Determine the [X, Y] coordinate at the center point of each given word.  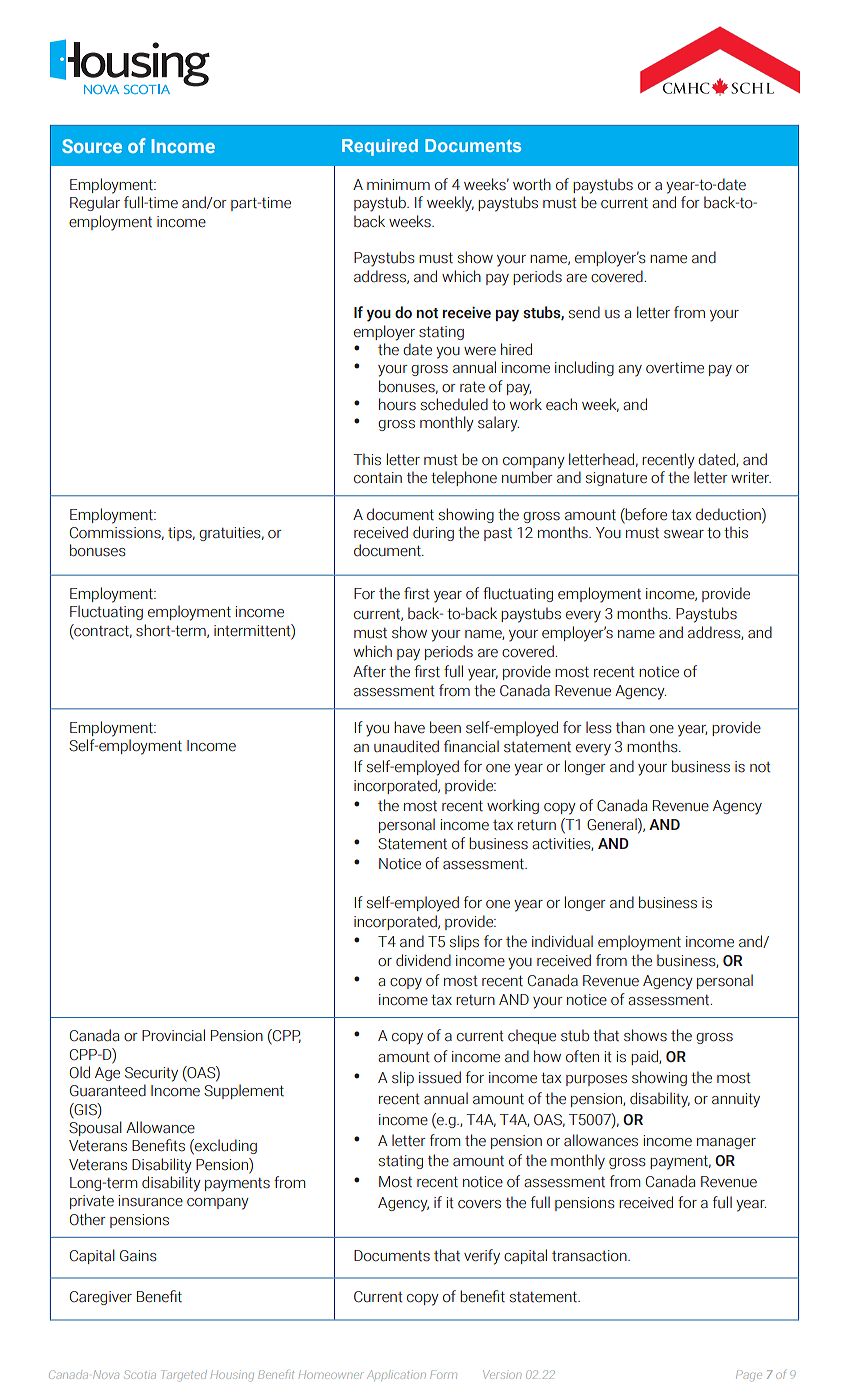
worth [532, 184]
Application [395, 1374]
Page [749, 1376]
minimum [398, 185]
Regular [95, 203]
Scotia [140, 1374]
